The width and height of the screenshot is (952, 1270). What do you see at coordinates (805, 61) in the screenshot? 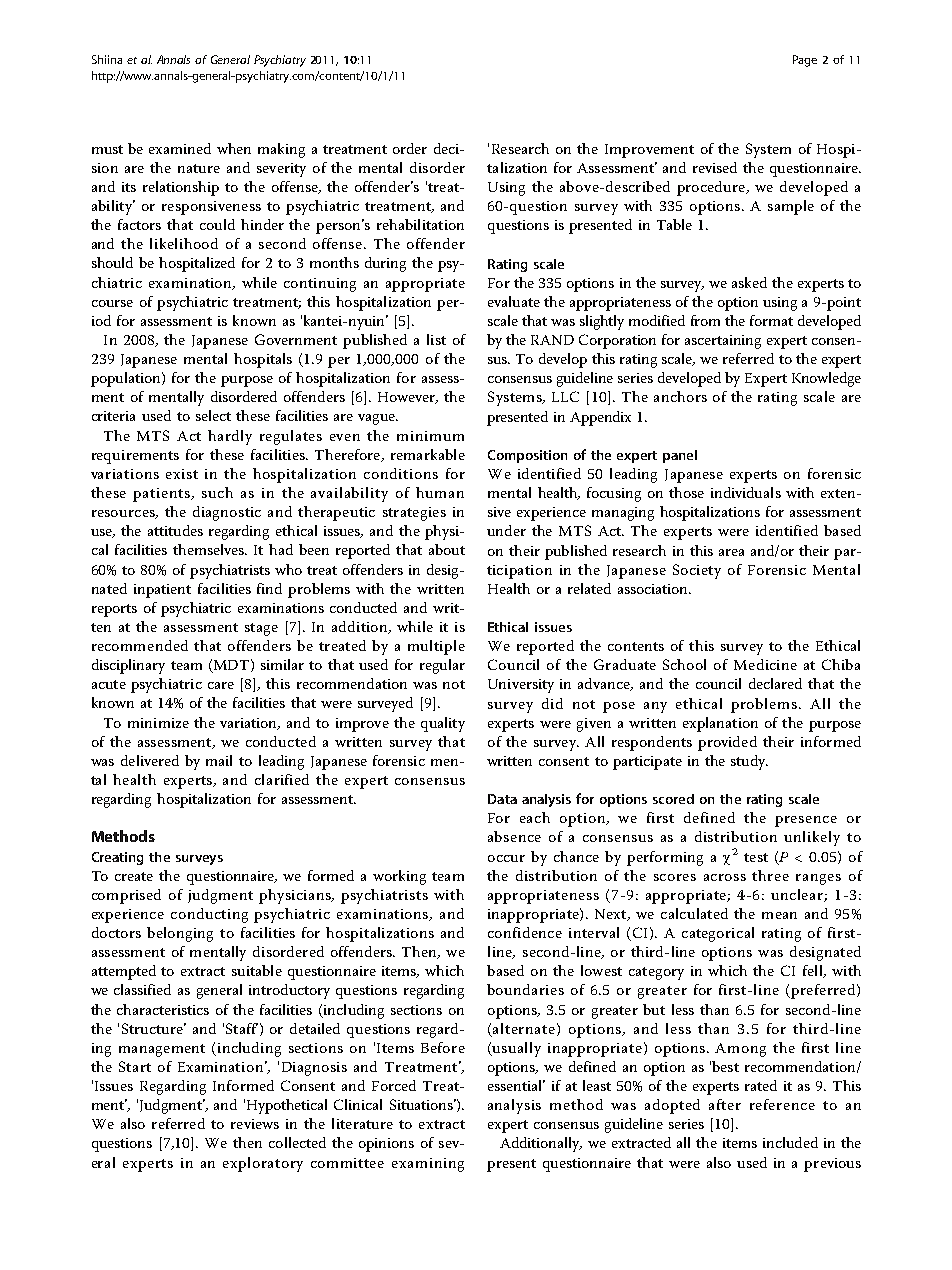
I see `Page` at bounding box center [805, 61].
